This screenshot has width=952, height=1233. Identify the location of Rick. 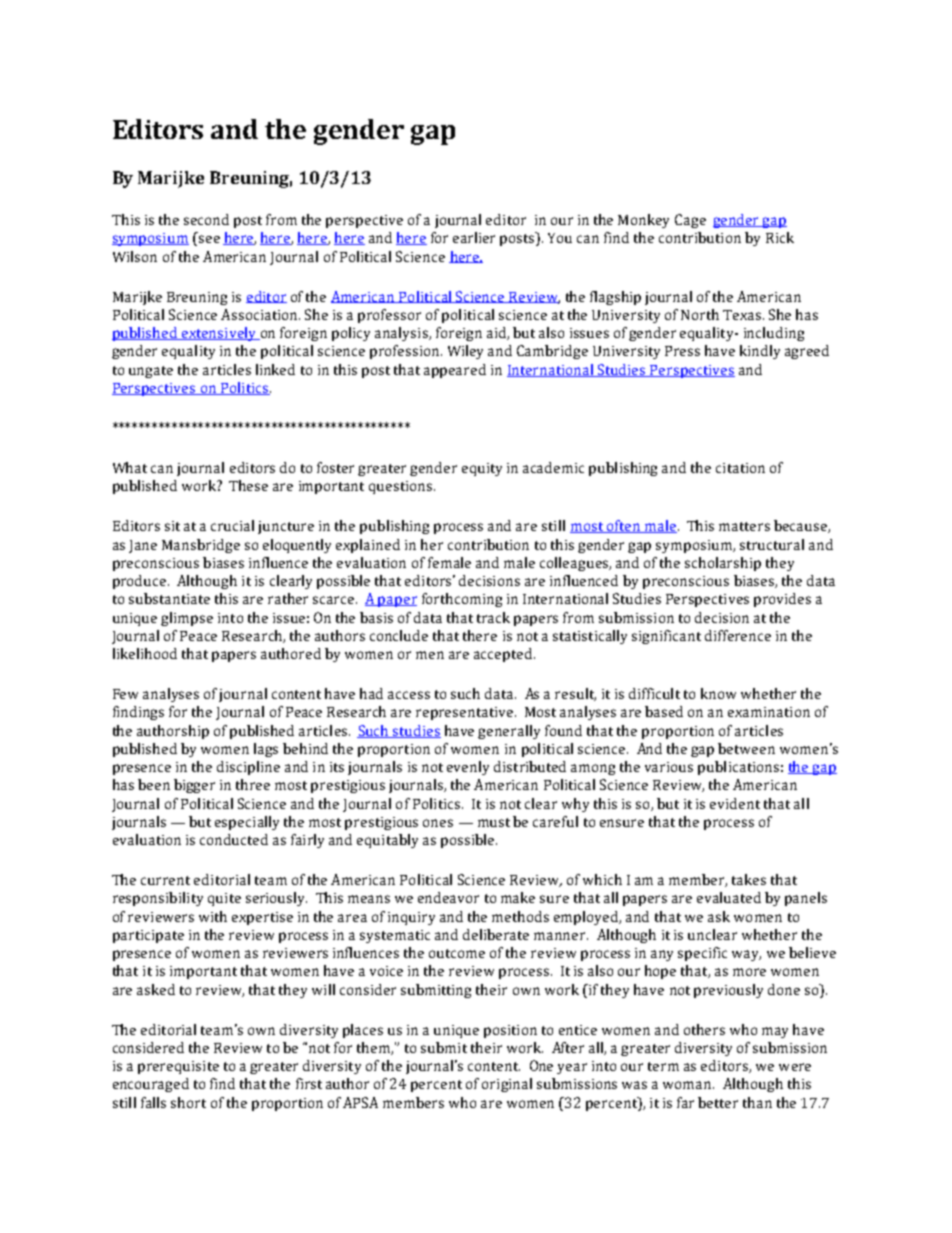
(780, 237).
